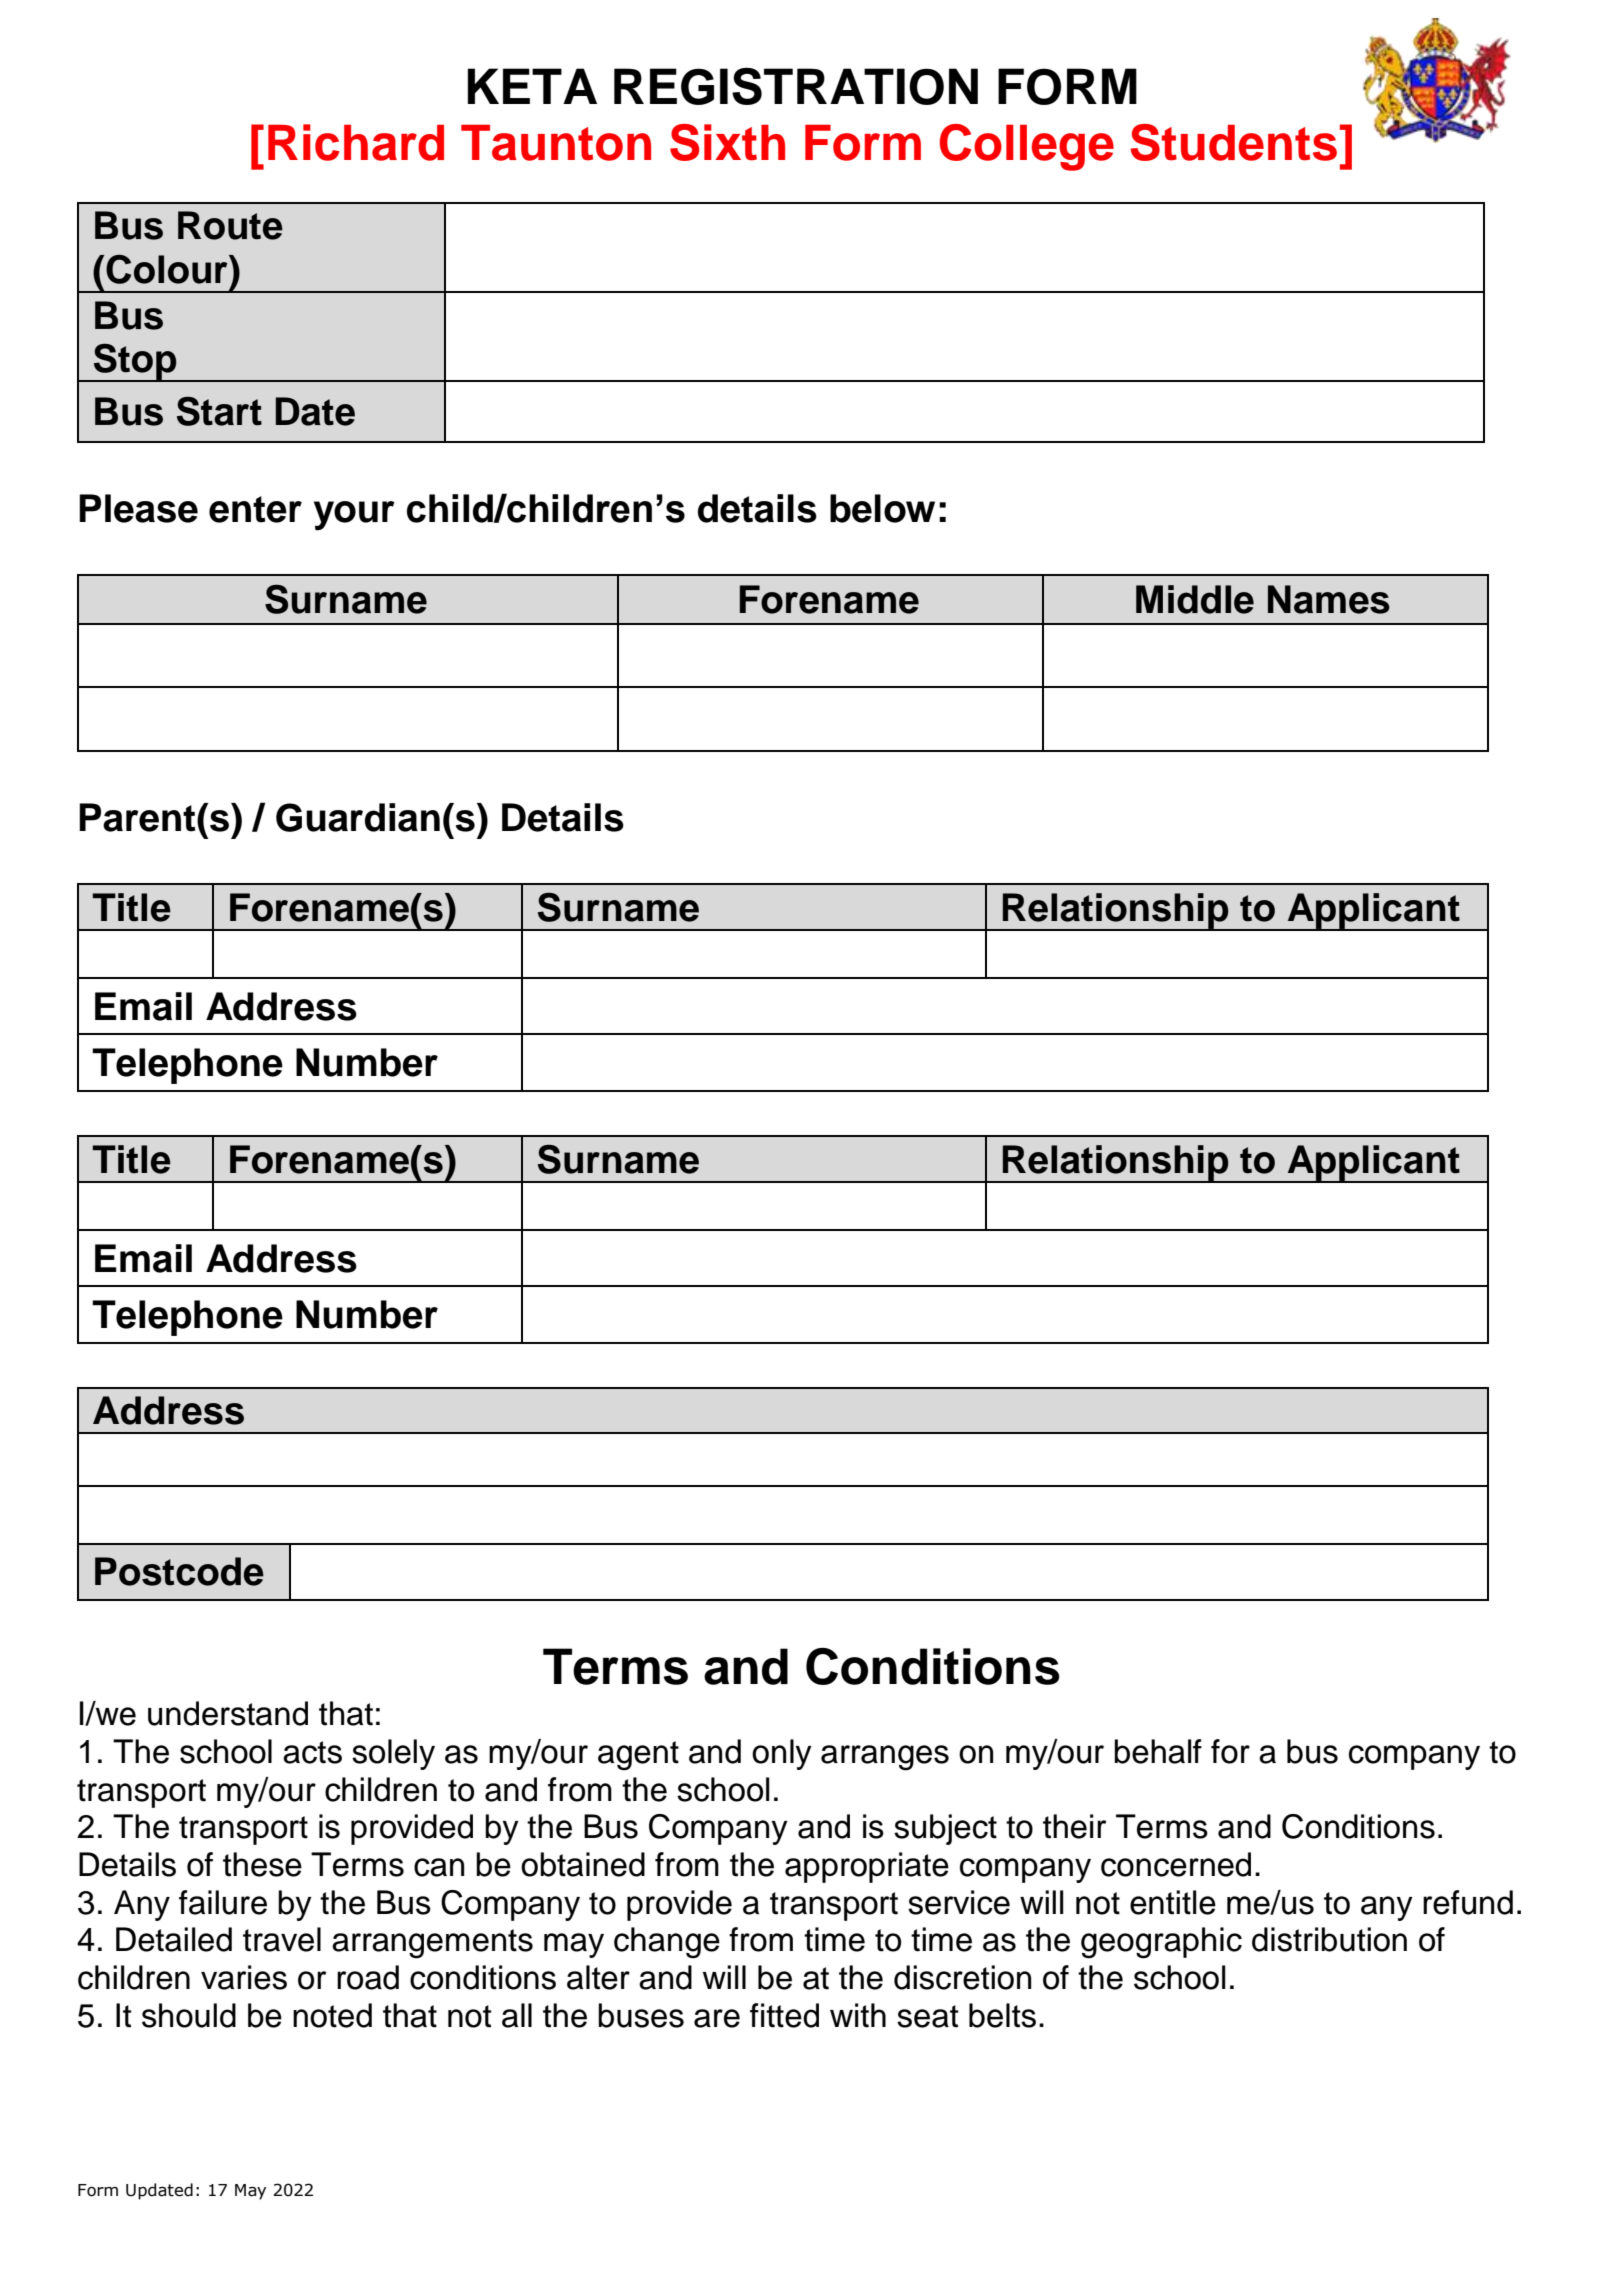 Image resolution: width=1623 pixels, height=2296 pixels. I want to click on Sixth, so click(727, 142).
